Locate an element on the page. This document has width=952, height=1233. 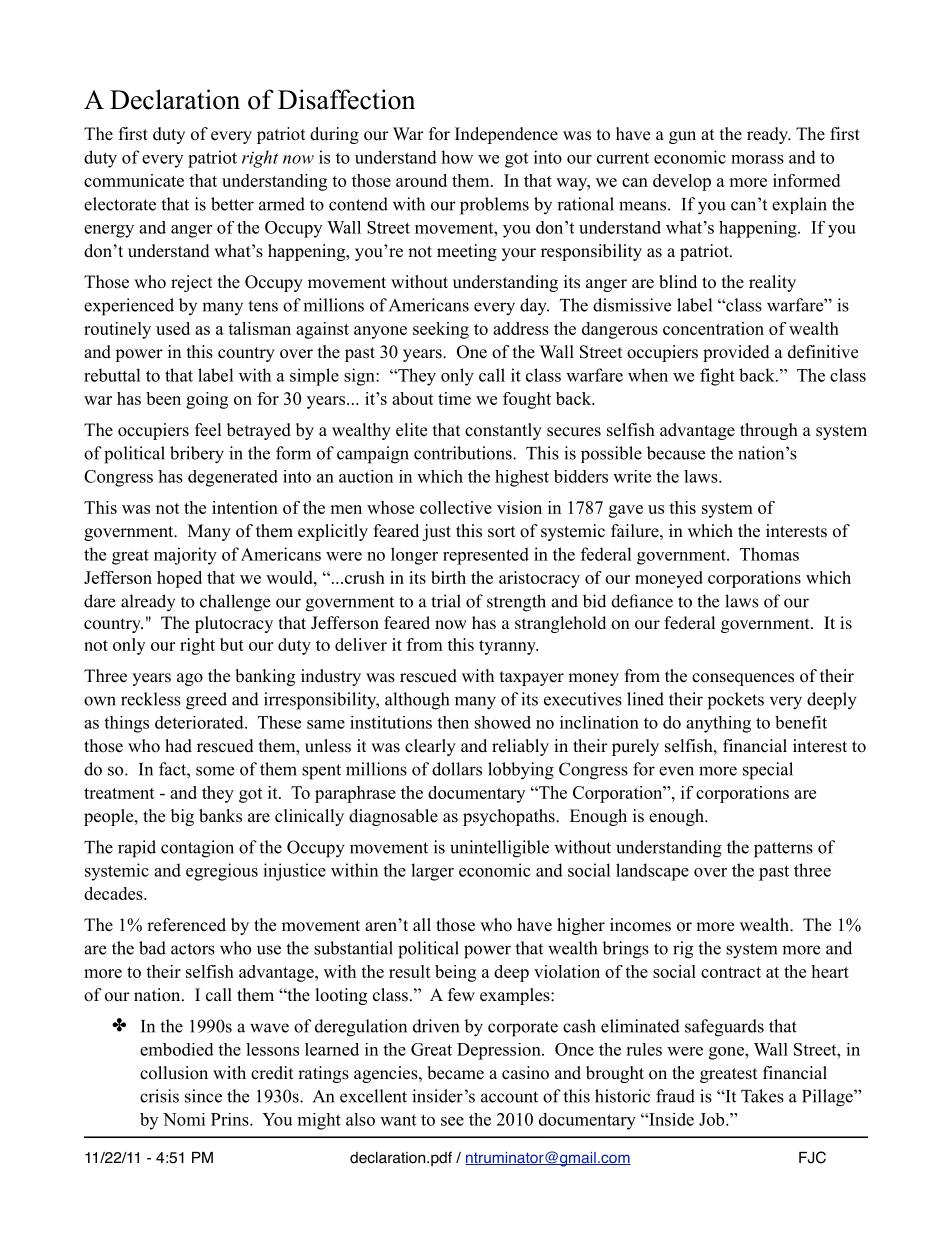
hoped is located at coordinates (179, 579).
